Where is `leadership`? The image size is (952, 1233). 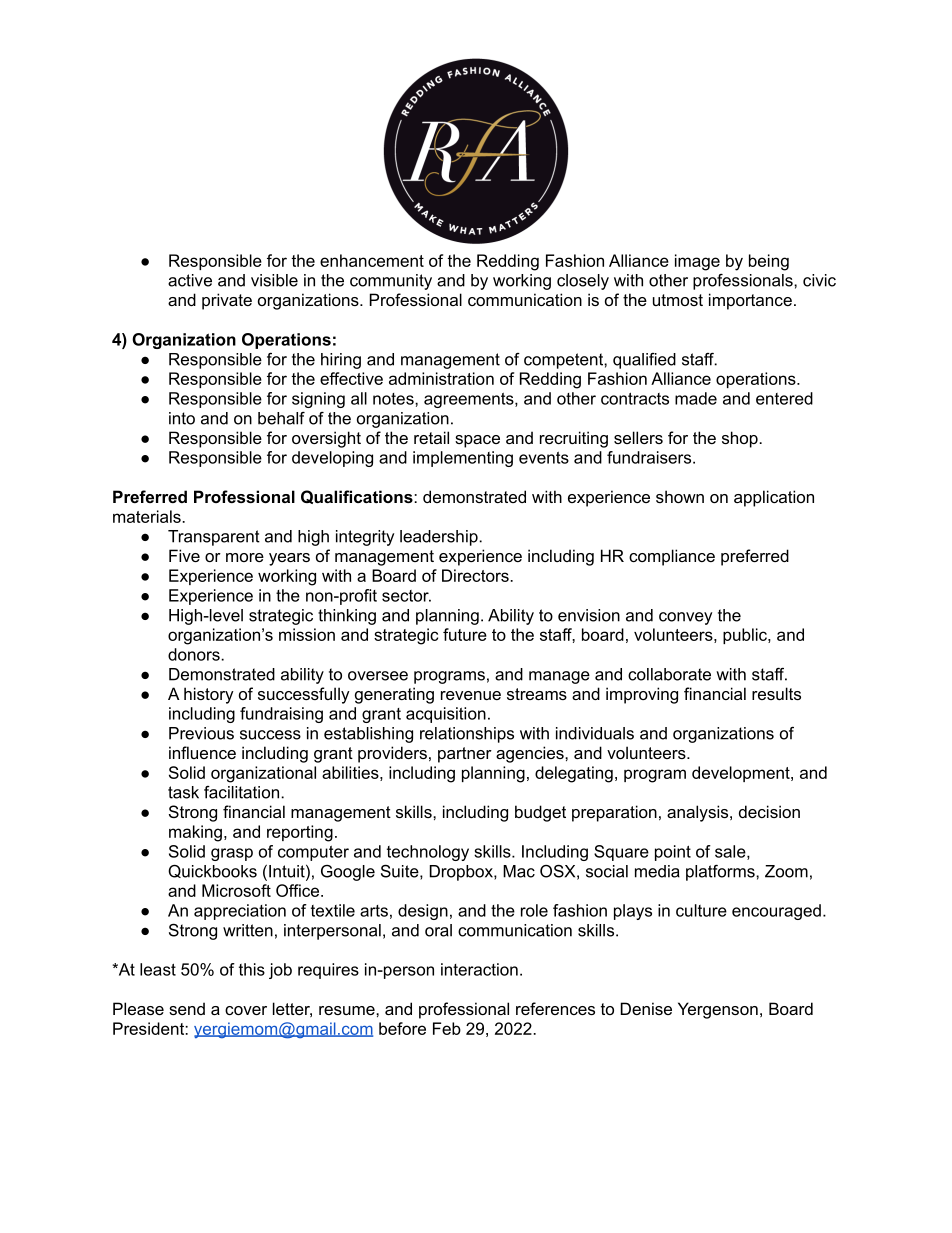 leadership is located at coordinates (440, 538).
